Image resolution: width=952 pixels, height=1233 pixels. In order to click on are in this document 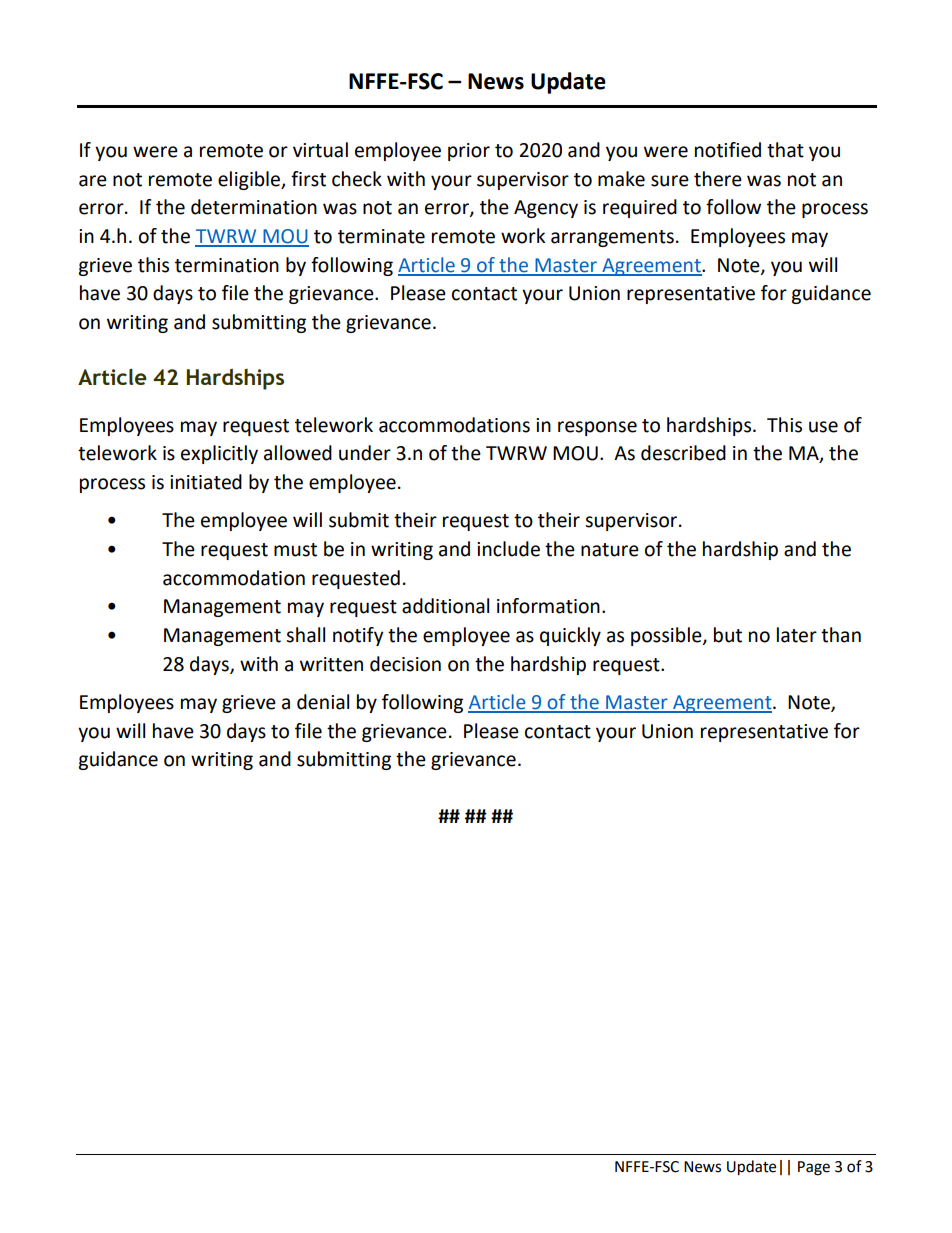, I will do `click(93, 181)`.
